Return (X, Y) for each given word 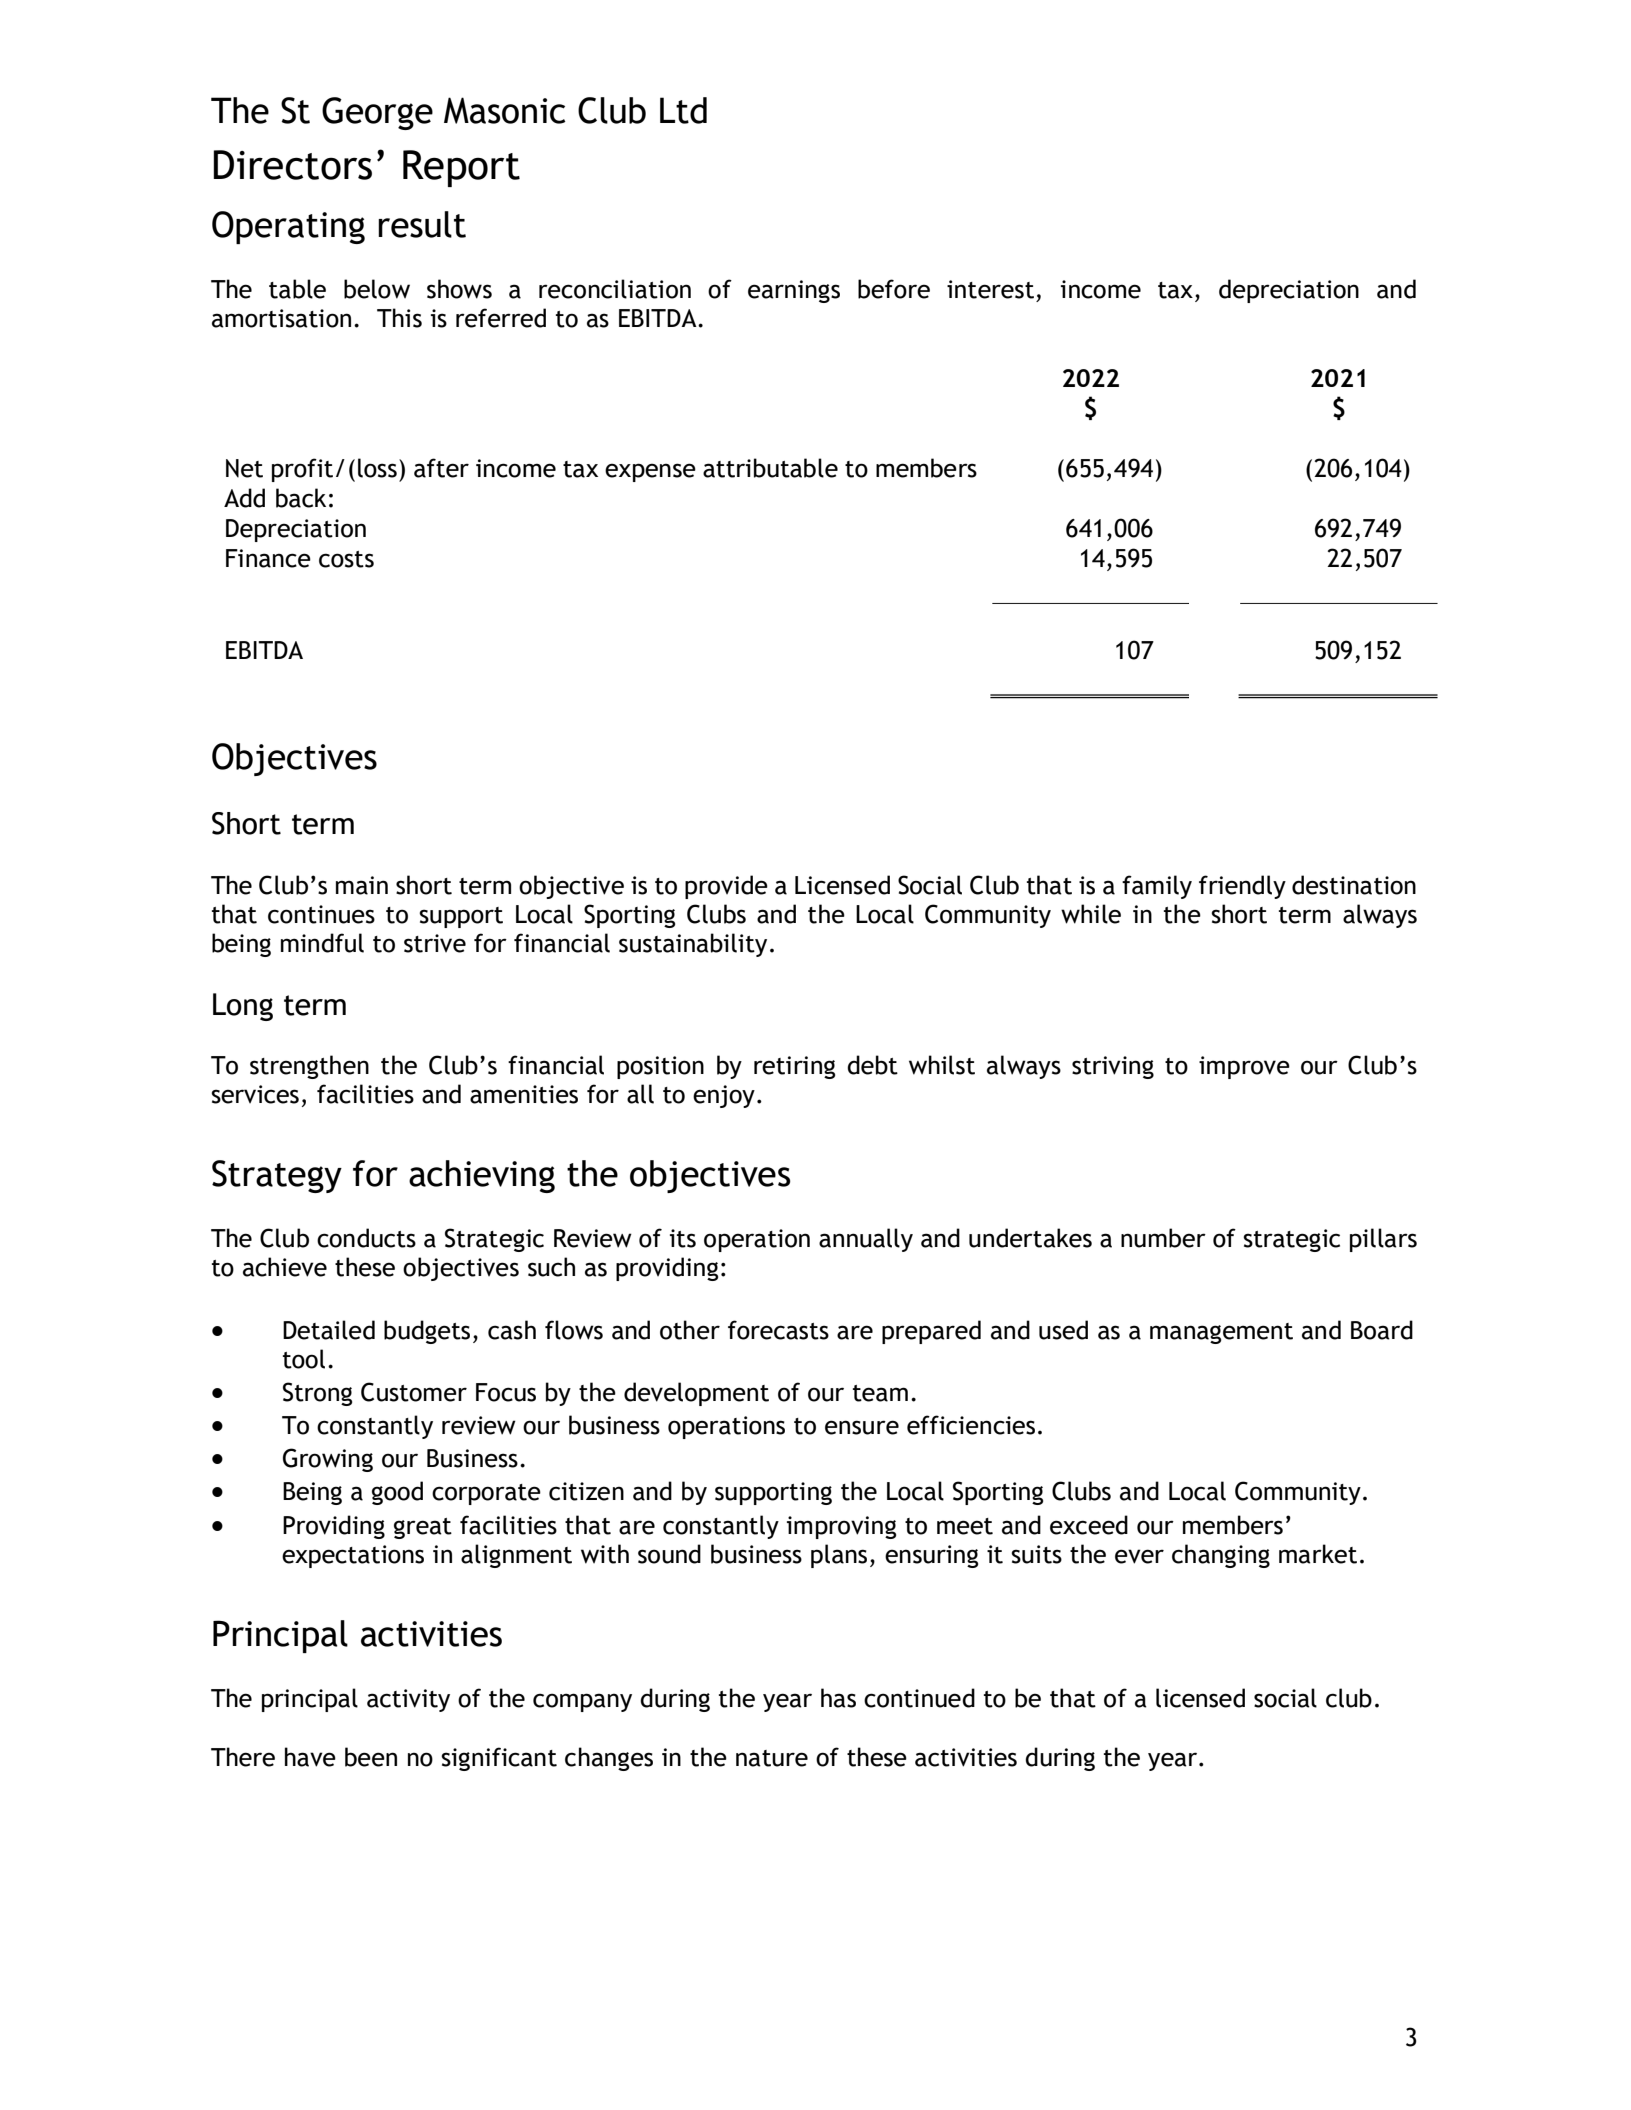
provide (726, 887)
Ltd (683, 110)
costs (346, 559)
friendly (1242, 887)
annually (866, 1240)
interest (990, 289)
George (377, 113)
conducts (366, 1238)
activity (408, 1700)
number (1163, 1238)
